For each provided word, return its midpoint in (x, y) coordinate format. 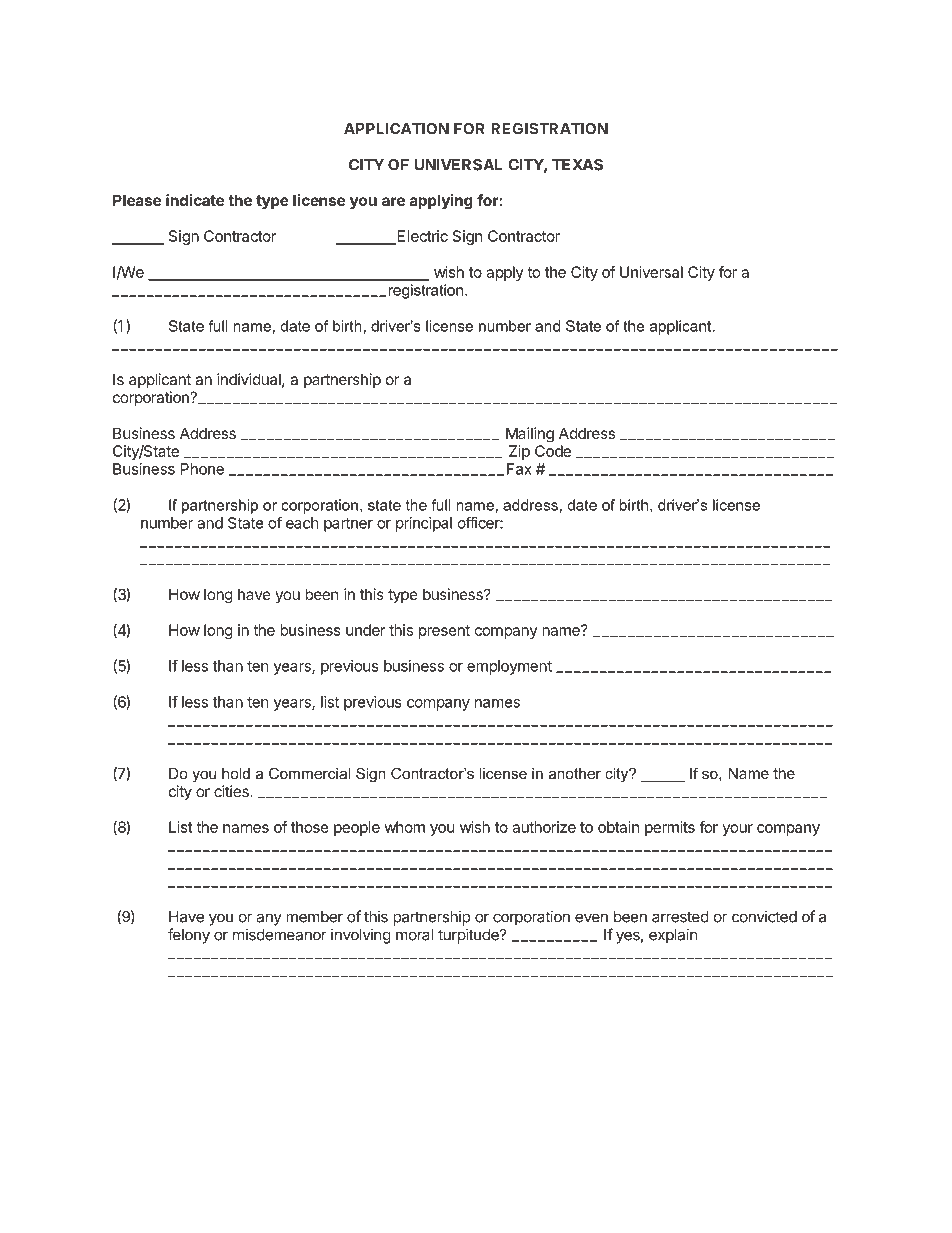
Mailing (530, 435)
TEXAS (577, 165)
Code (553, 451)
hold (236, 773)
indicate (195, 200)
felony (189, 936)
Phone (202, 469)
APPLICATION (396, 129)
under (365, 630)
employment (509, 667)
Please (137, 200)
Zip (519, 452)
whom (404, 827)
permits (670, 828)
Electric (421, 237)
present (444, 632)
